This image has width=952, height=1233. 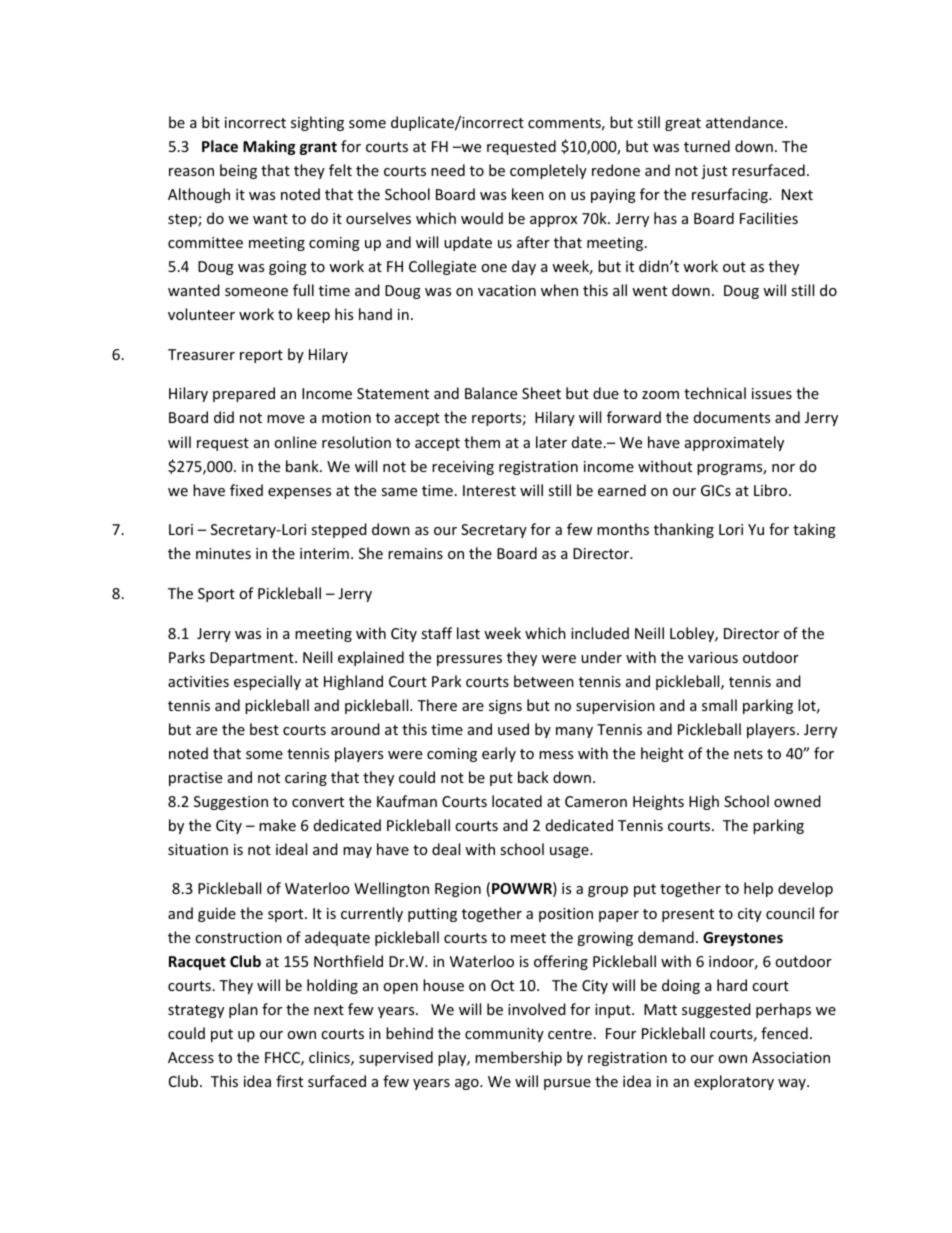 I want to click on completely, so click(x=548, y=171).
